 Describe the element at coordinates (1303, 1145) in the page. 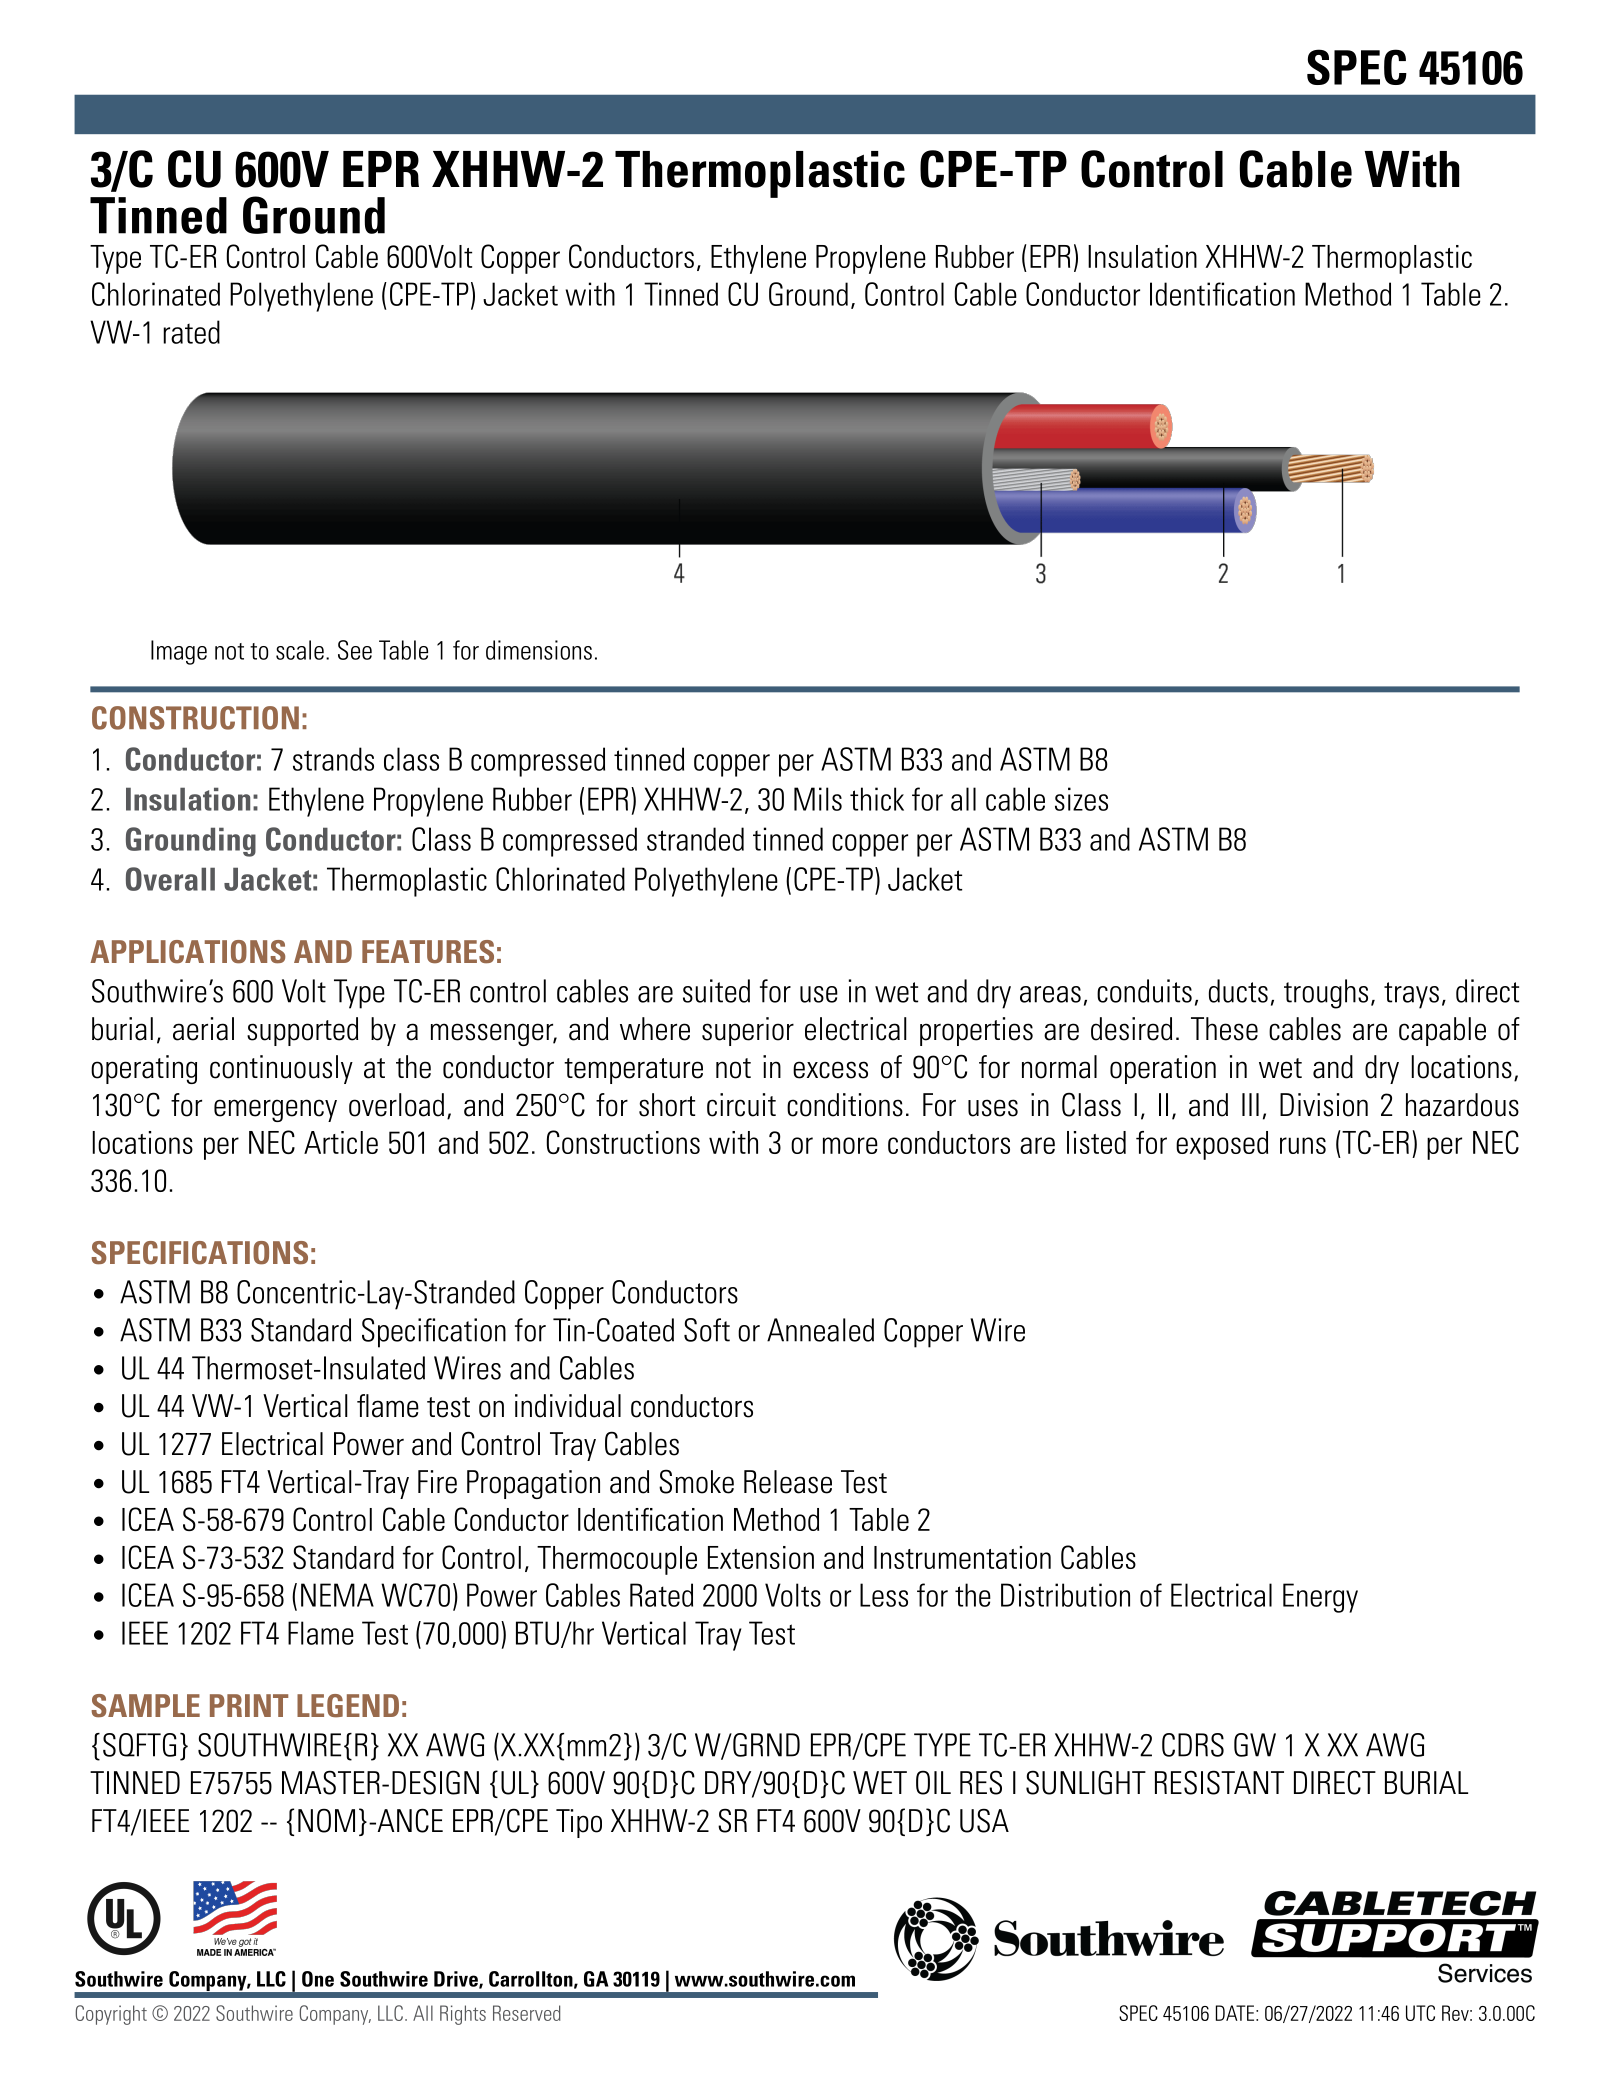

I see `runs` at that location.
